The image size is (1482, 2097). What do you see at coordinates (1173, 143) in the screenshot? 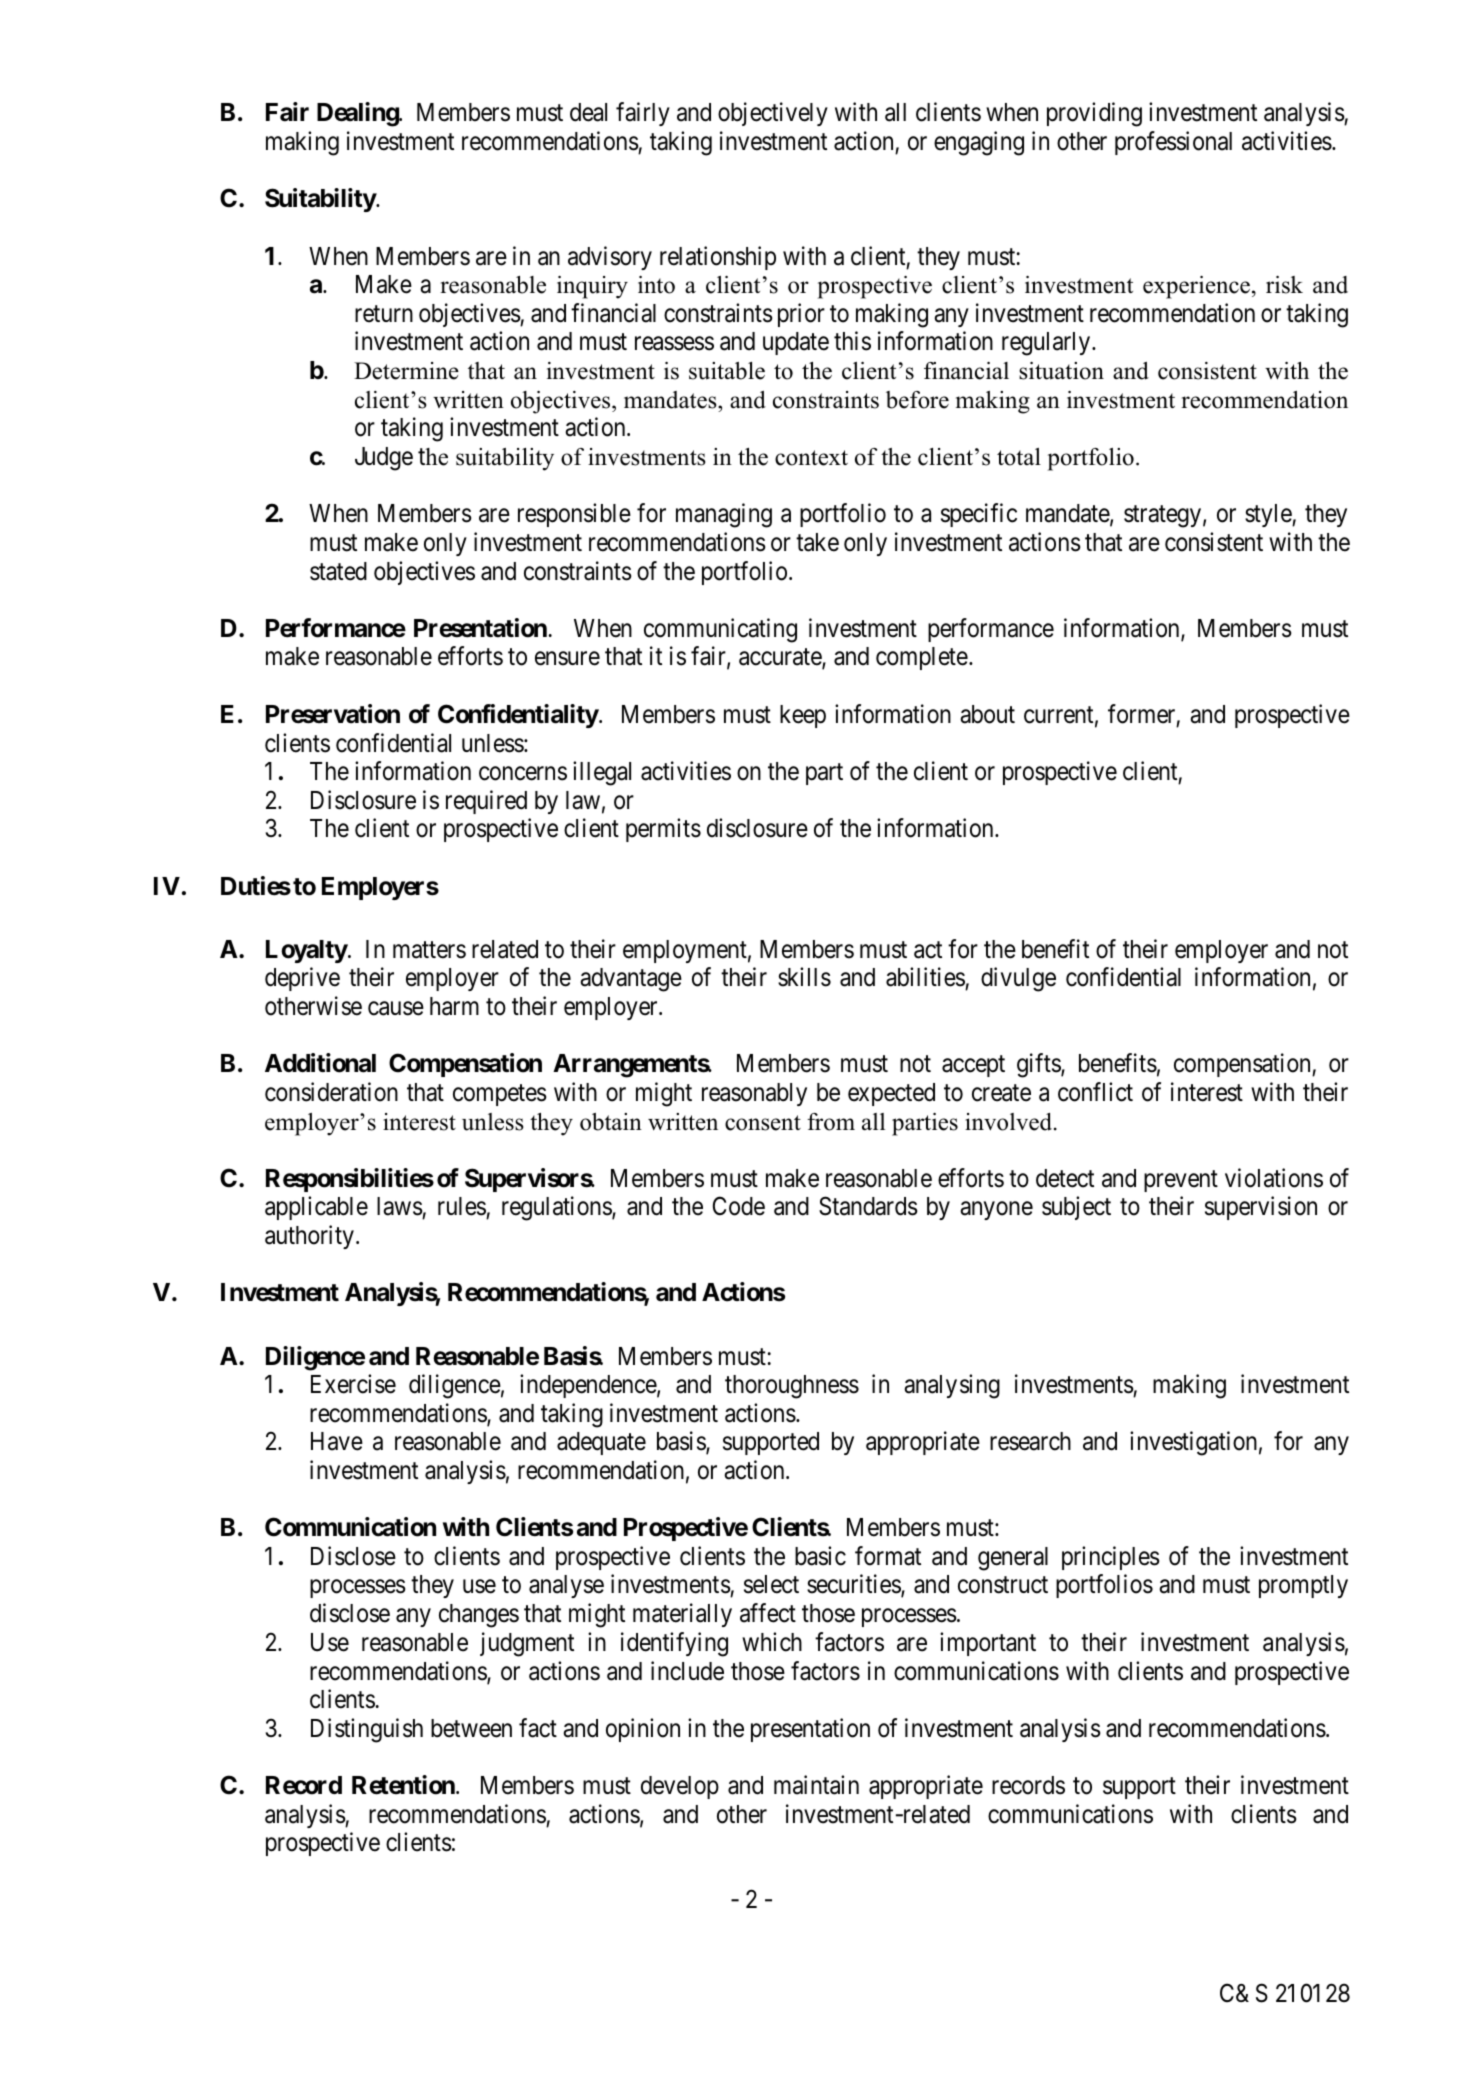
I see `professional` at bounding box center [1173, 143].
